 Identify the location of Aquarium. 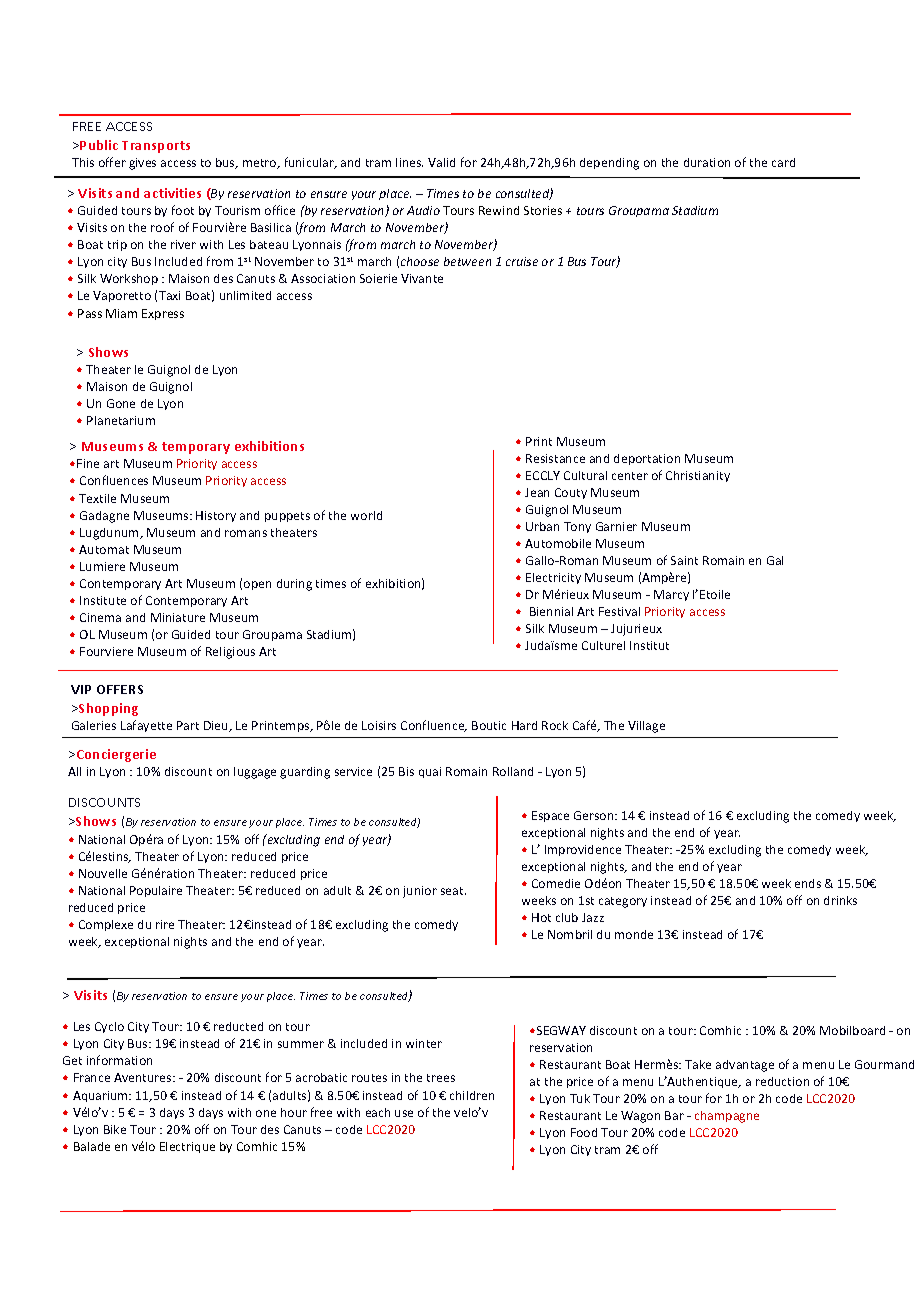
(101, 1096).
